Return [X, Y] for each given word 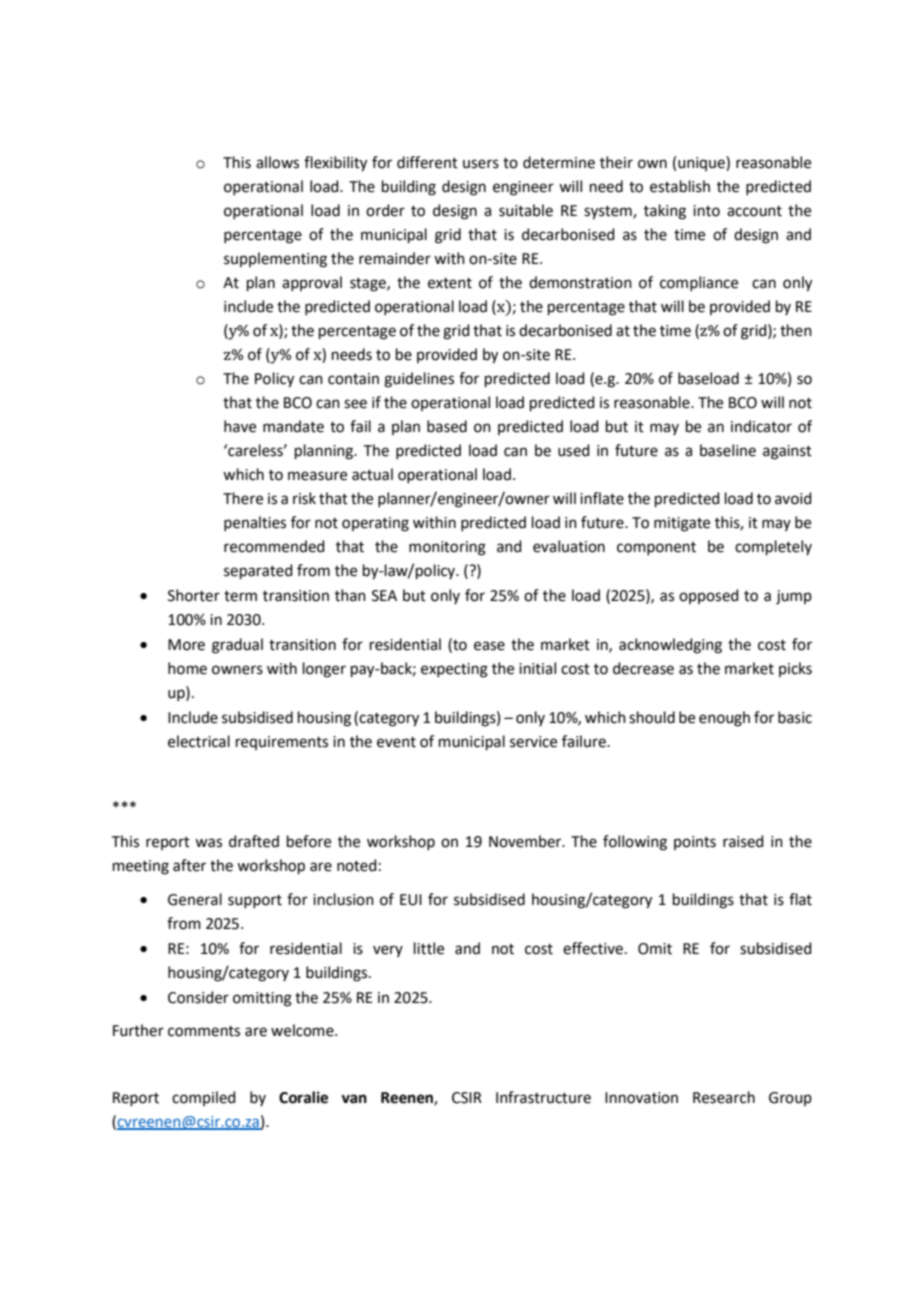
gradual [237, 646]
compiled [204, 1098]
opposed [709, 596]
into [706, 211]
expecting [454, 670]
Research [724, 1097]
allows [277, 162]
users [481, 164]
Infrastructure [543, 1097]
